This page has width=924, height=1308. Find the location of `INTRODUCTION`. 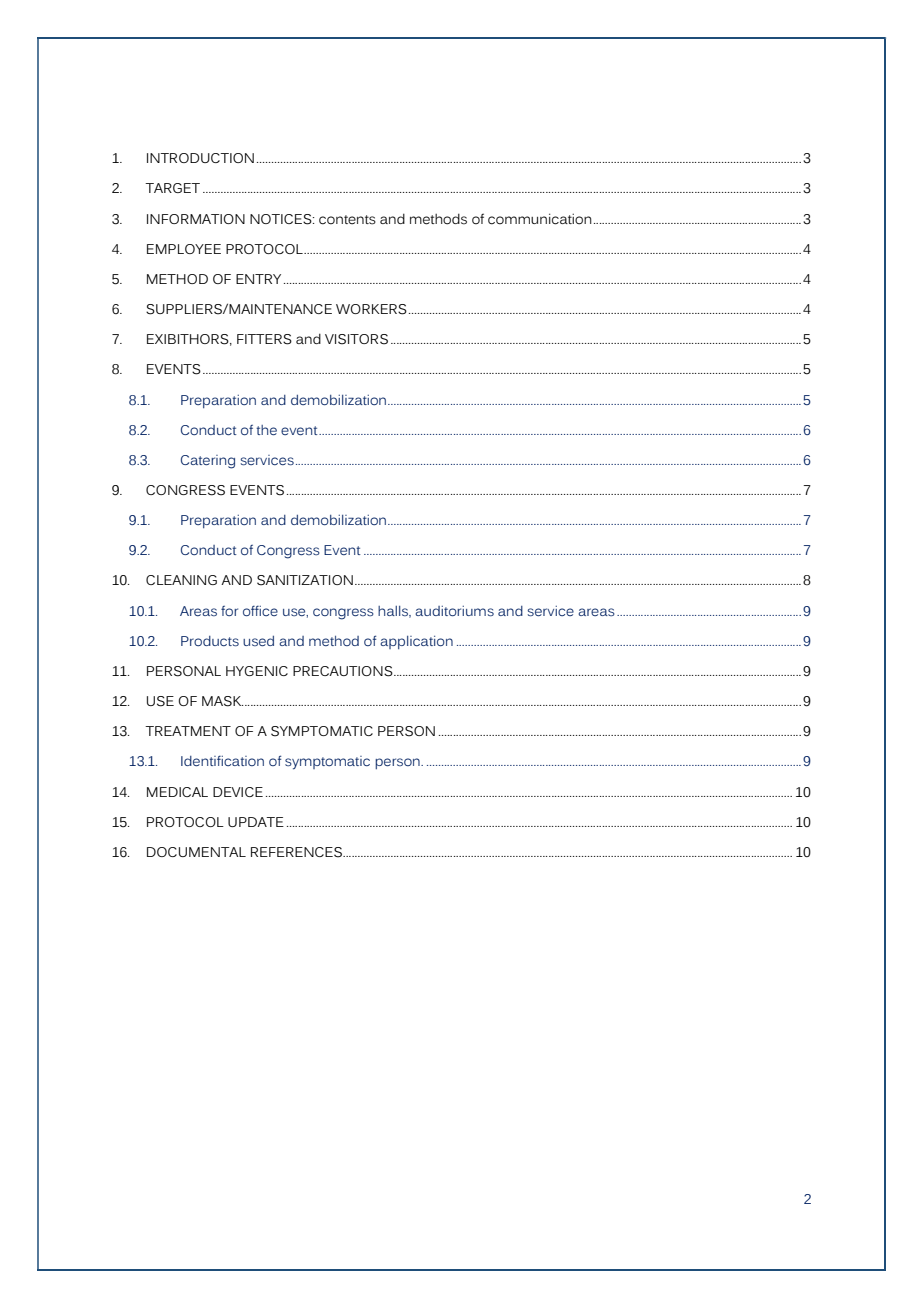

INTRODUCTION is located at coordinates (200, 158).
